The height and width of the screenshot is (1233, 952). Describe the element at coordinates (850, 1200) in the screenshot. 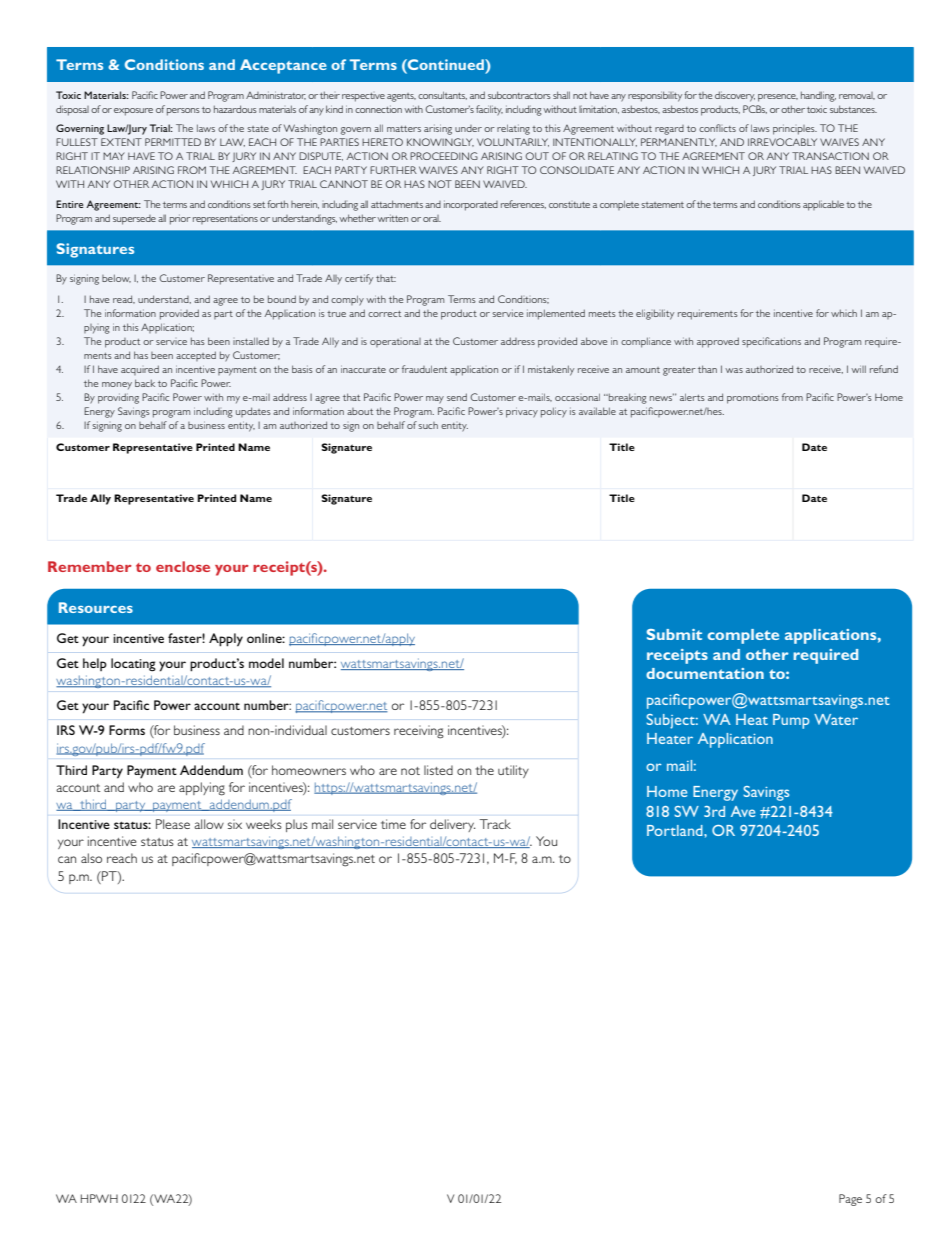

I see `Page` at that location.
